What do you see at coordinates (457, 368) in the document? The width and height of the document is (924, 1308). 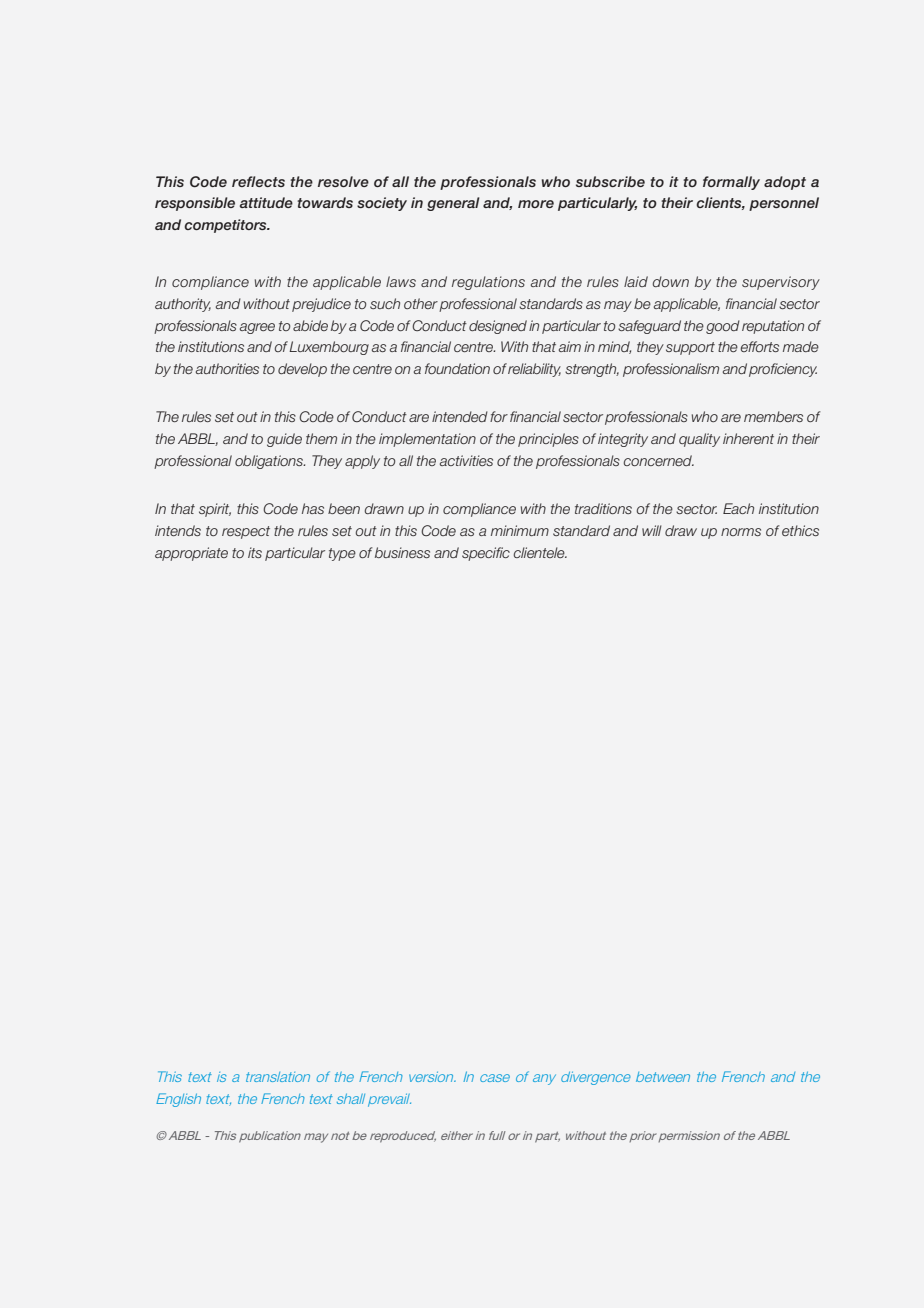 I see `foundation` at bounding box center [457, 368].
